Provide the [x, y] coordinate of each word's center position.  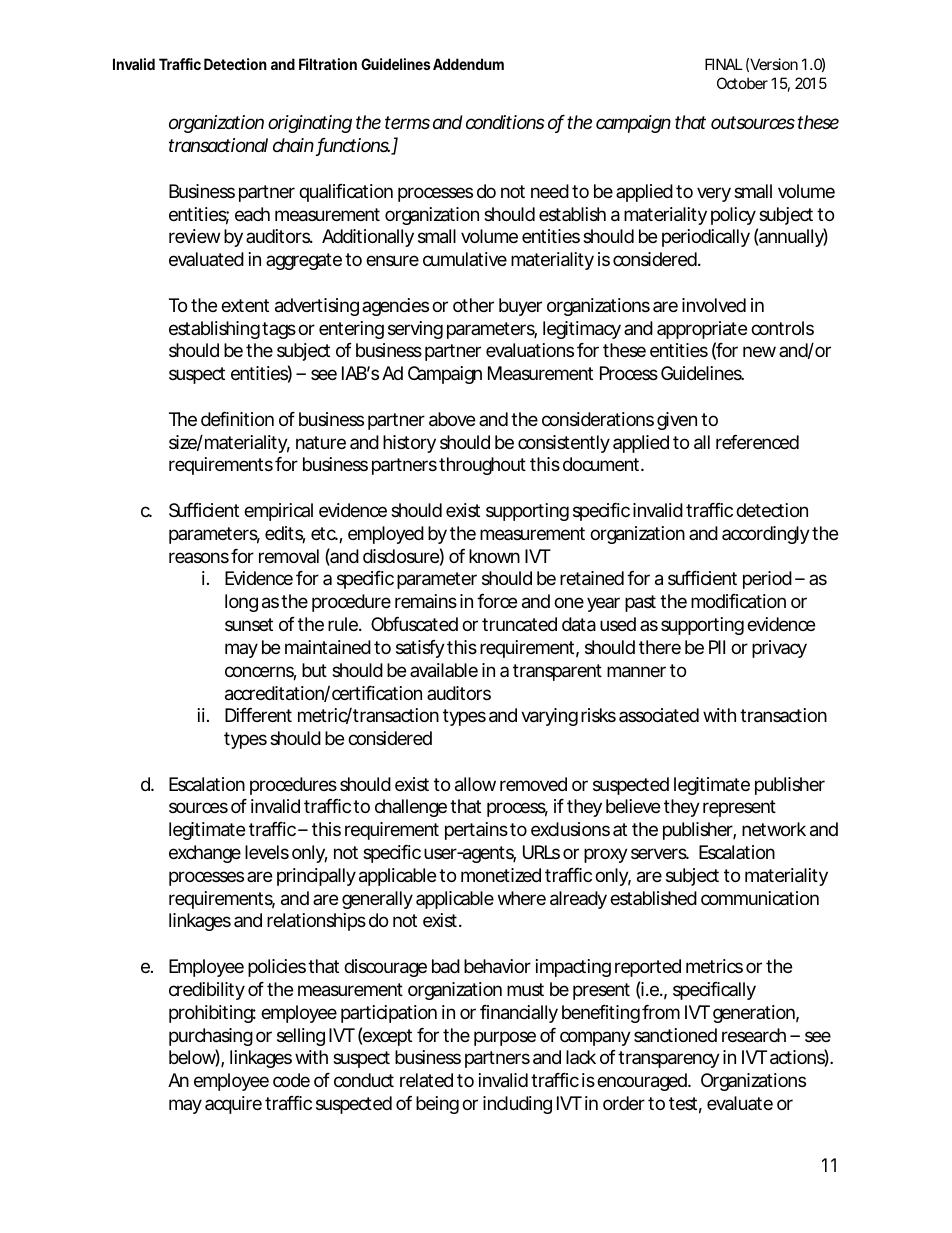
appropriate [702, 330]
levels [267, 852]
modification [738, 601]
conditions [505, 122]
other [473, 305]
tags [279, 330]
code [291, 1080]
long [241, 603]
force [497, 601]
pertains [476, 831]
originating [310, 124]
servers [660, 853]
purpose [505, 1038]
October [742, 83]
